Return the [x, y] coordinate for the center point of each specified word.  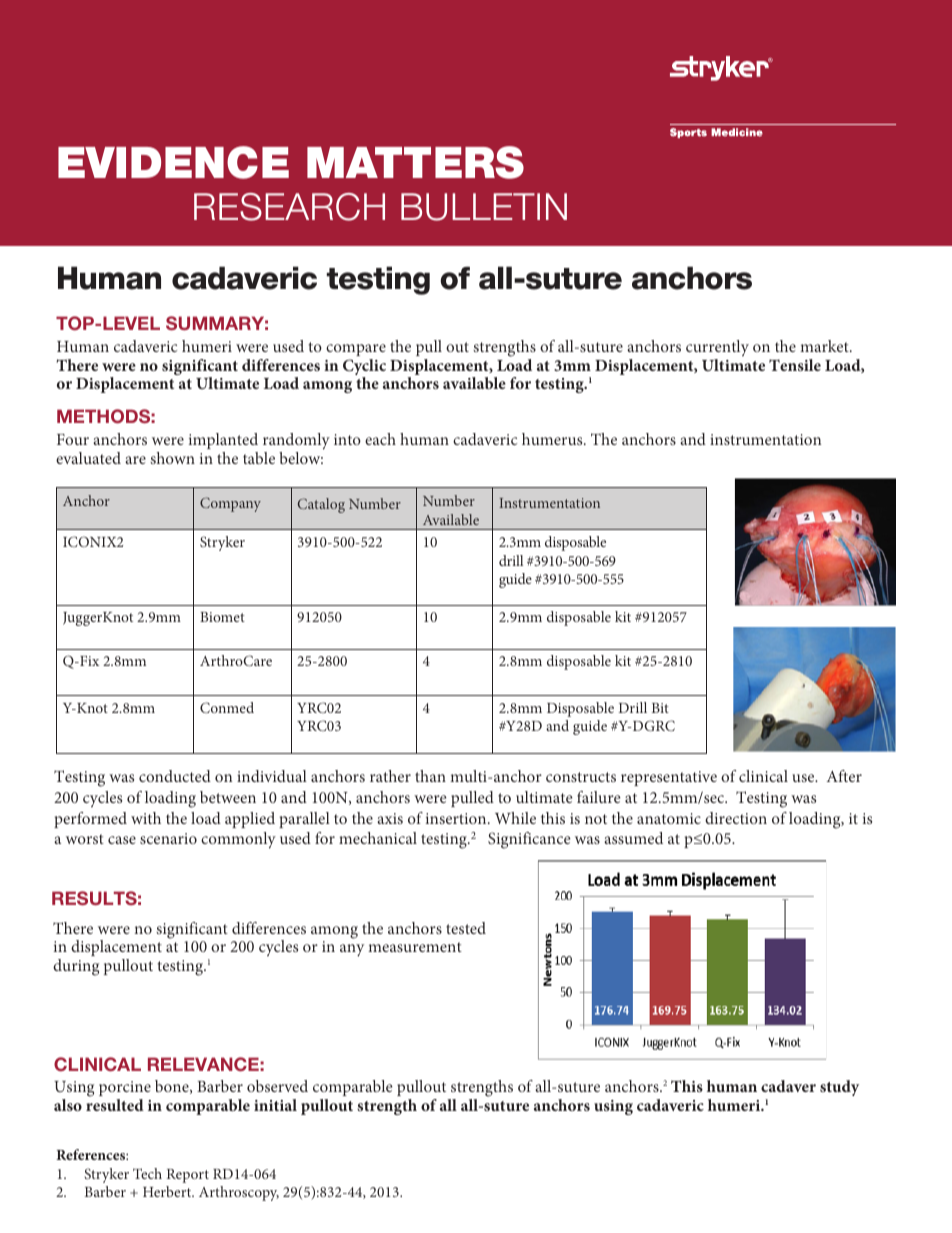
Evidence [173, 162]
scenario [168, 838]
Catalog [321, 505]
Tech [147, 1173]
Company [230, 504]
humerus [553, 439]
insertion [457, 818]
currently [717, 348]
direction [736, 818]
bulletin [484, 207]
